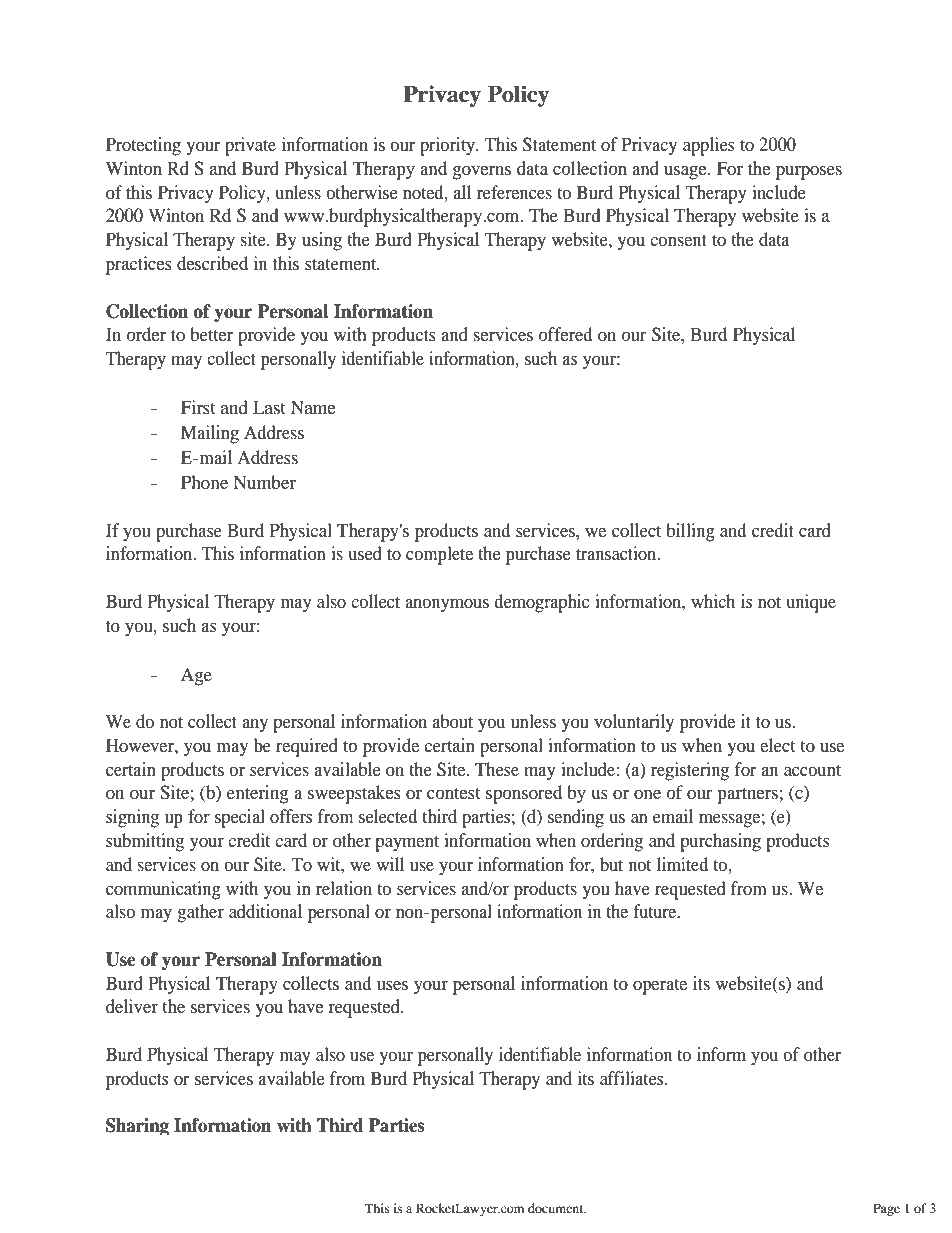 The image size is (952, 1233). What do you see at coordinates (811, 603) in the screenshot?
I see `unique` at bounding box center [811, 603].
